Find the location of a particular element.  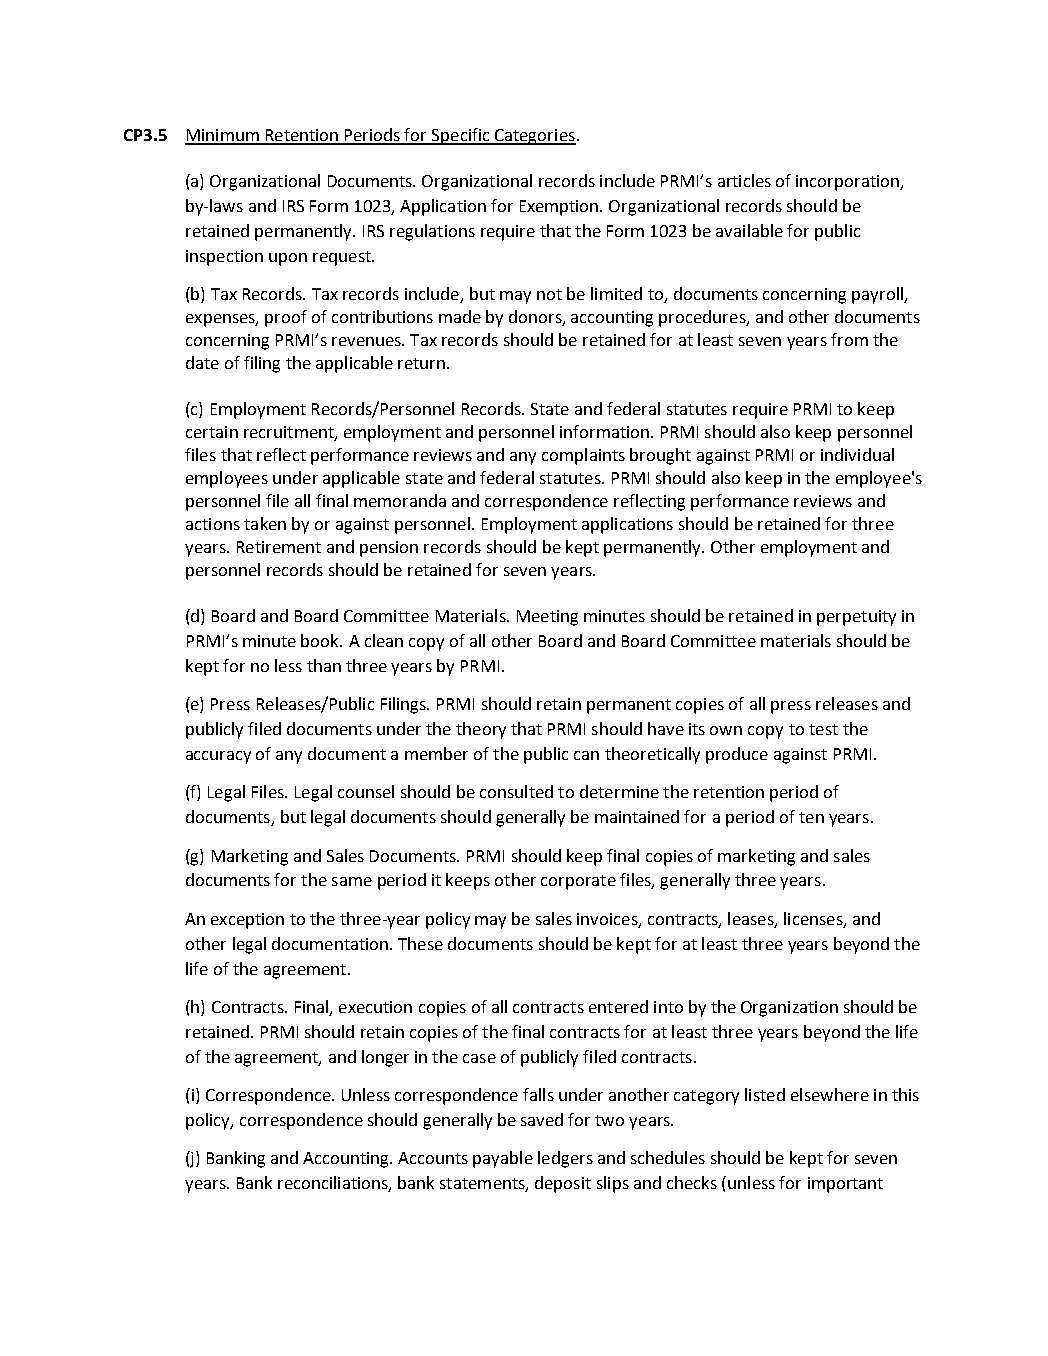

perpetuity is located at coordinates (856, 618).
